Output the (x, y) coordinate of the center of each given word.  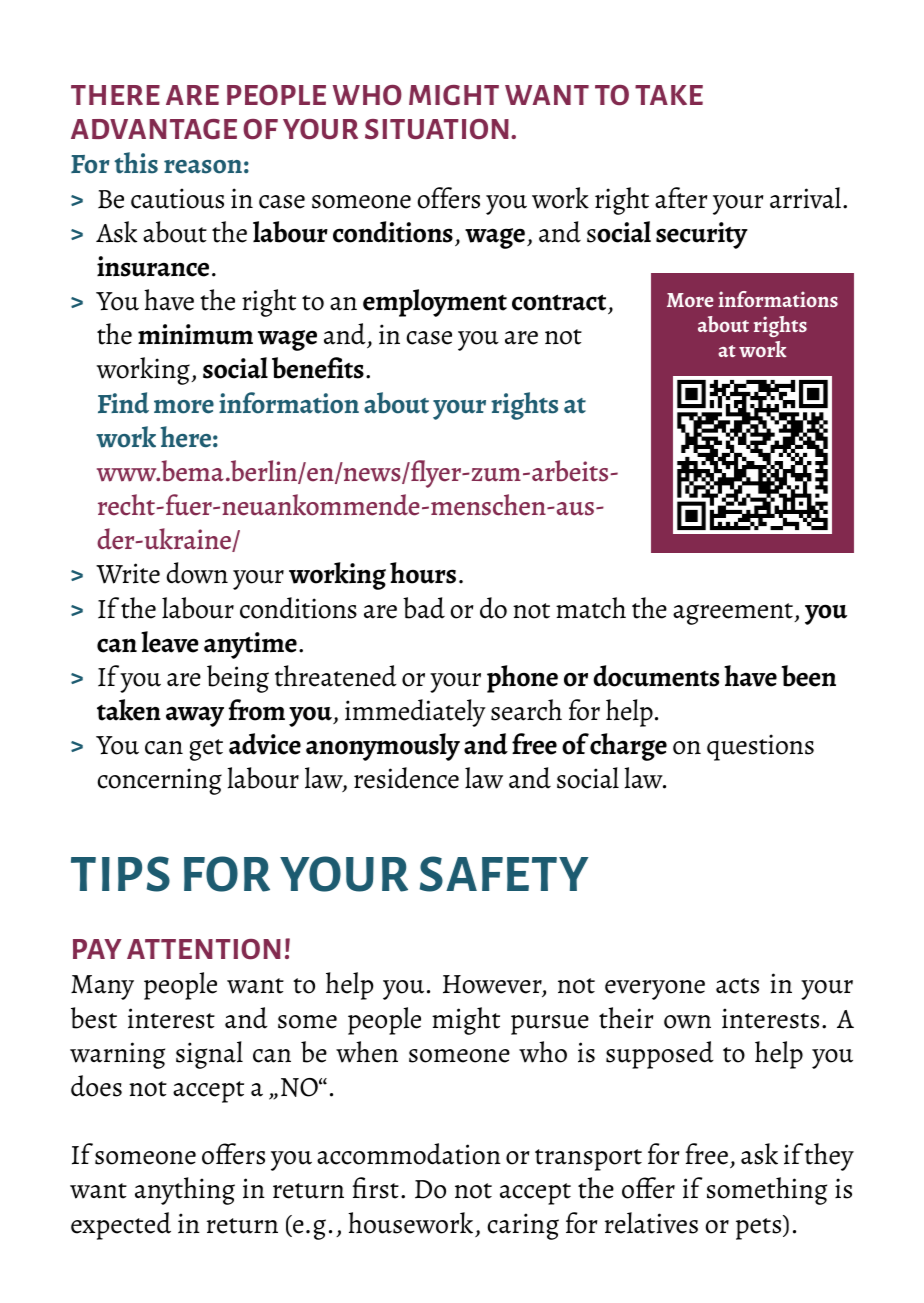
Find (123, 402)
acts (737, 986)
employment (435, 303)
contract (559, 302)
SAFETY (504, 874)
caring (523, 1226)
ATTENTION (204, 949)
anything (185, 1191)
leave (170, 642)
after (681, 198)
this (136, 163)
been (809, 676)
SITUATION (437, 129)
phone (522, 679)
